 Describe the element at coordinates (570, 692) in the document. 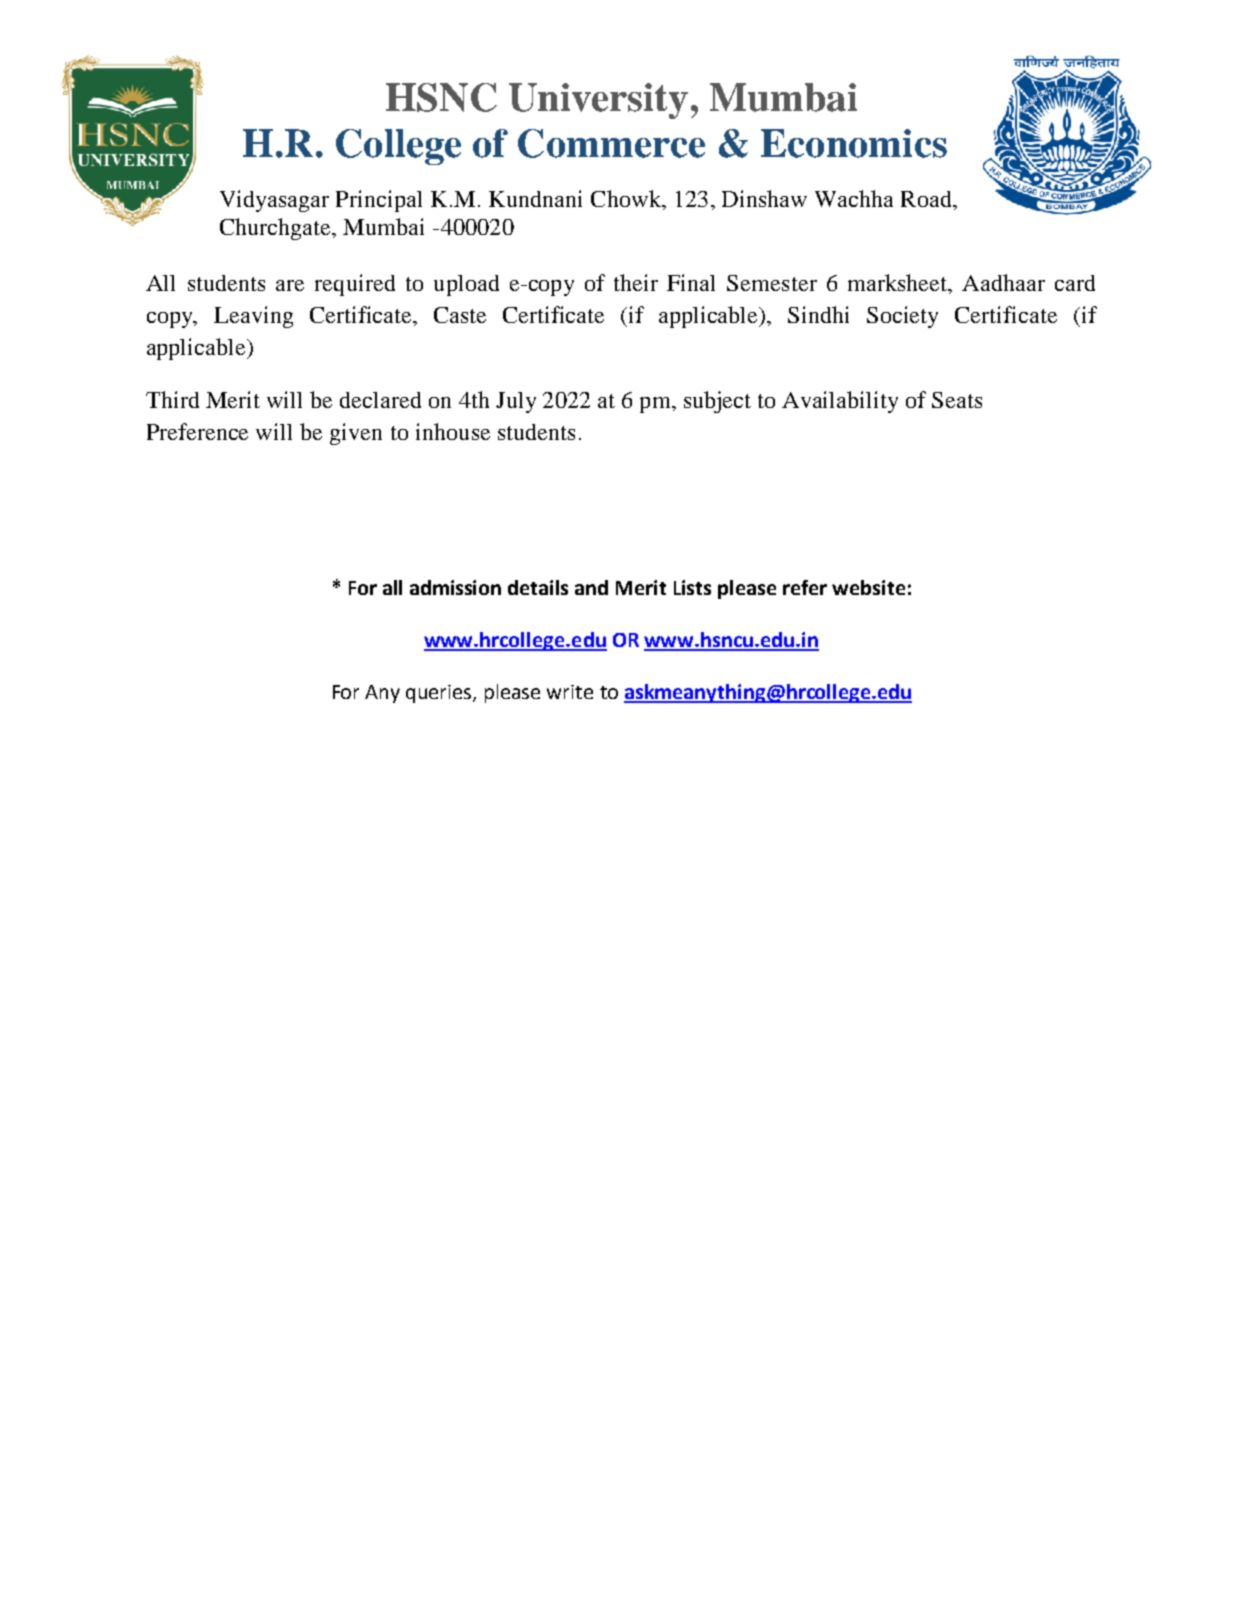

I see `write` at that location.
